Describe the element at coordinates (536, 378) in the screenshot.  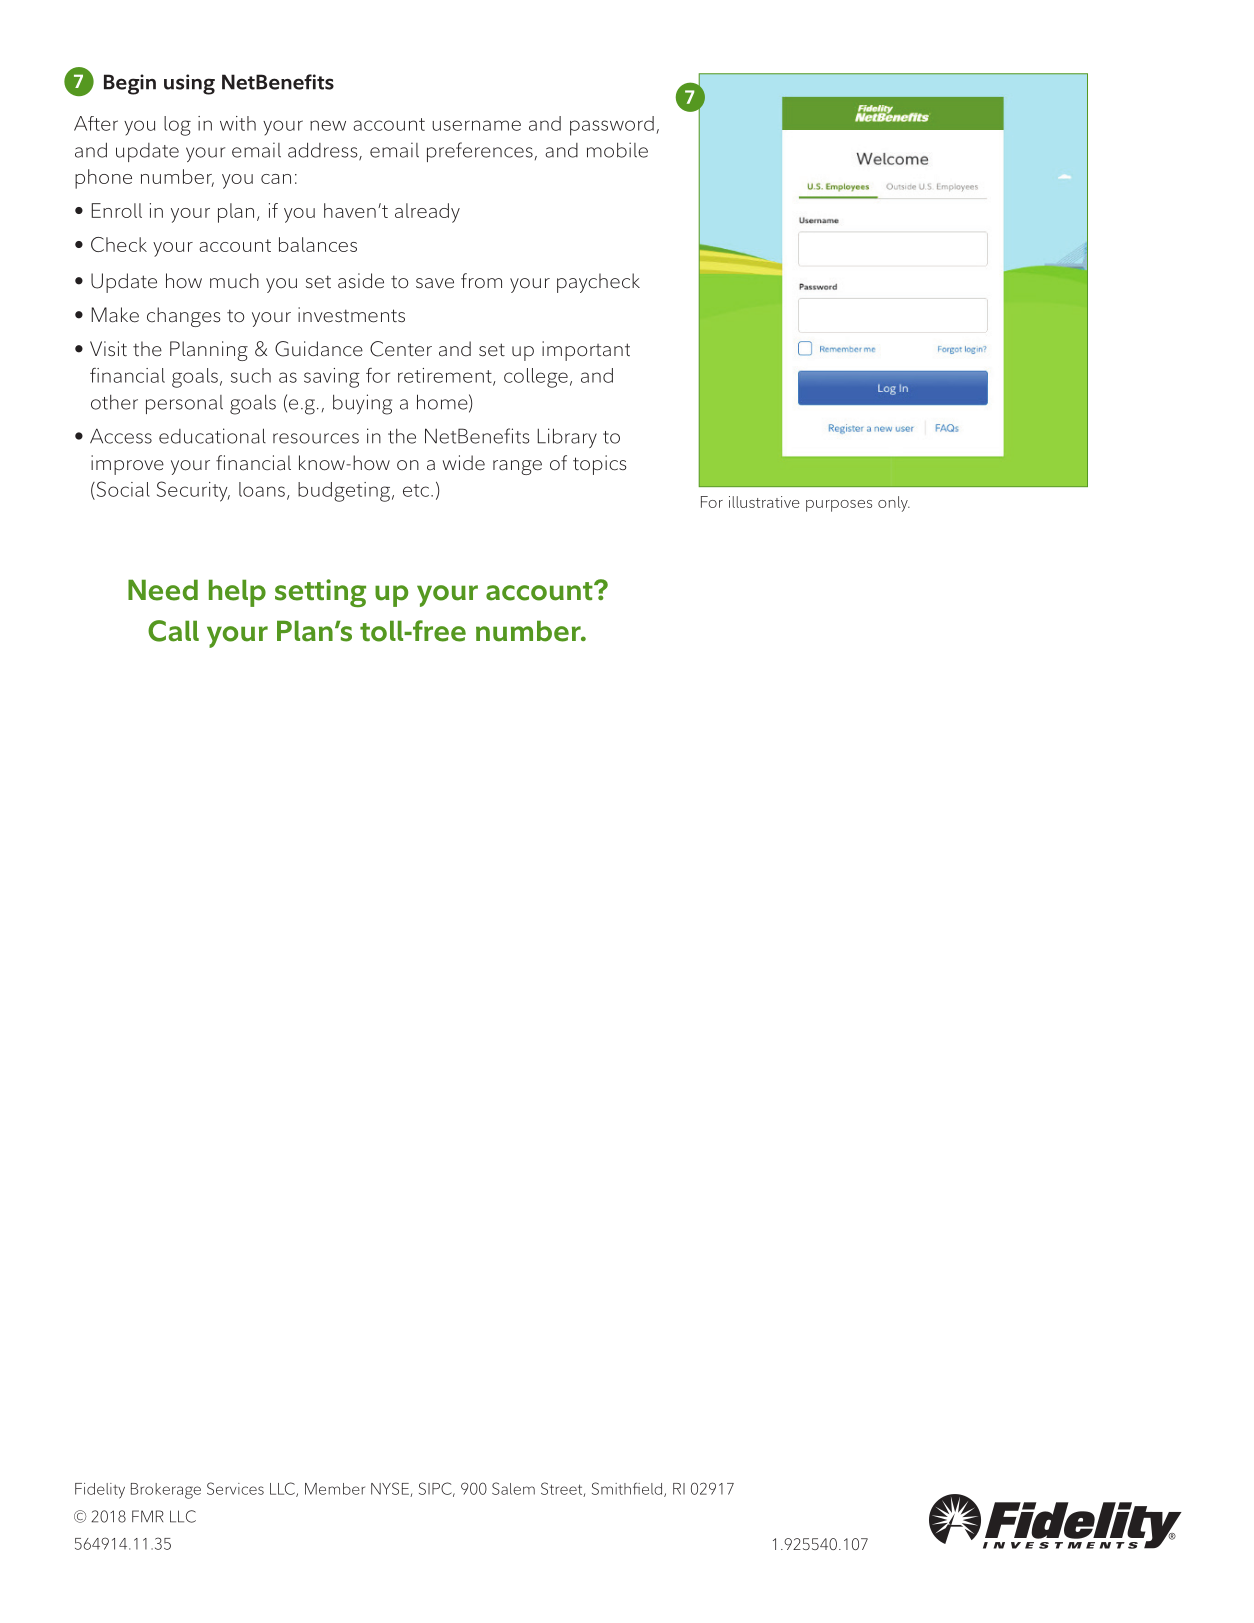
I see `college` at that location.
